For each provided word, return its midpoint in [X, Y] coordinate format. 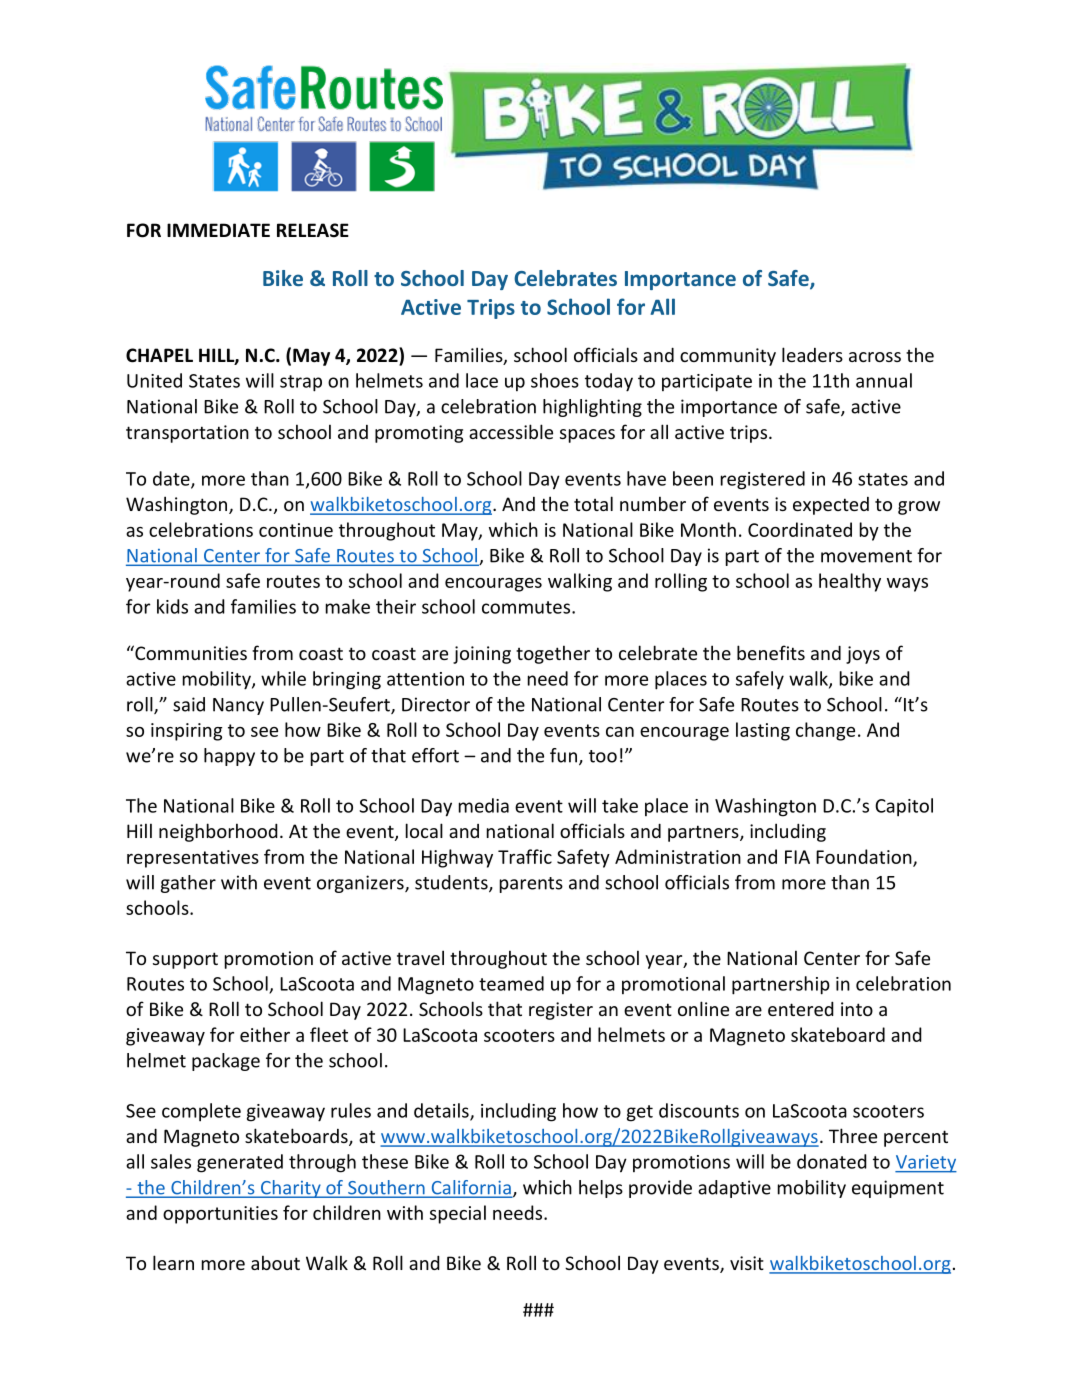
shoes [555, 380]
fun [563, 755]
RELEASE [313, 230]
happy [229, 757]
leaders [812, 354]
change [825, 731]
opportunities [220, 1215]
